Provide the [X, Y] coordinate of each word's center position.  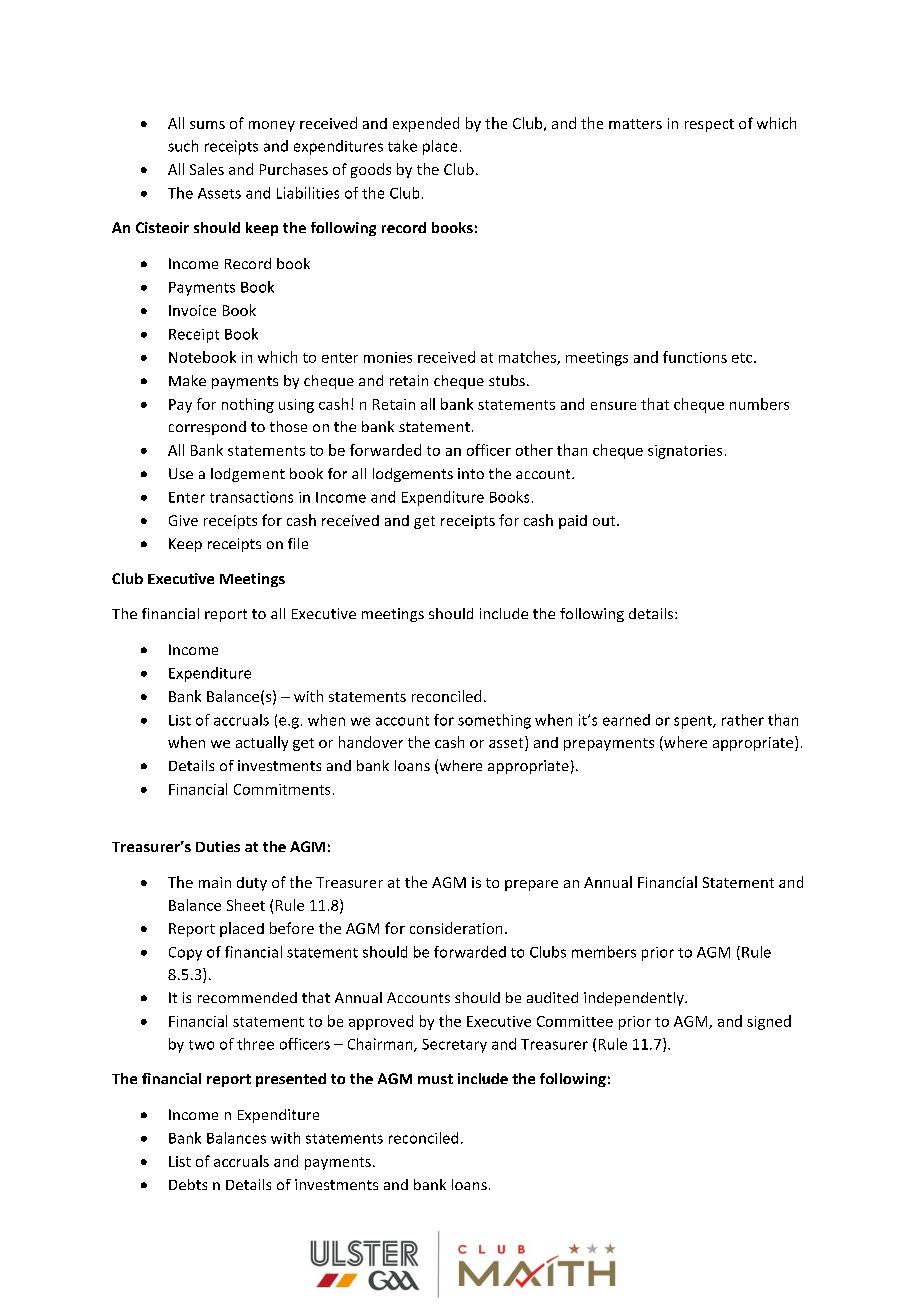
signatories [685, 452]
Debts [188, 1184]
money [272, 126]
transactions [251, 497]
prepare [531, 885]
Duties [218, 846]
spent [694, 722]
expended [426, 124]
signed [769, 1022]
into [471, 473]
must [435, 1079]
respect [709, 125]
